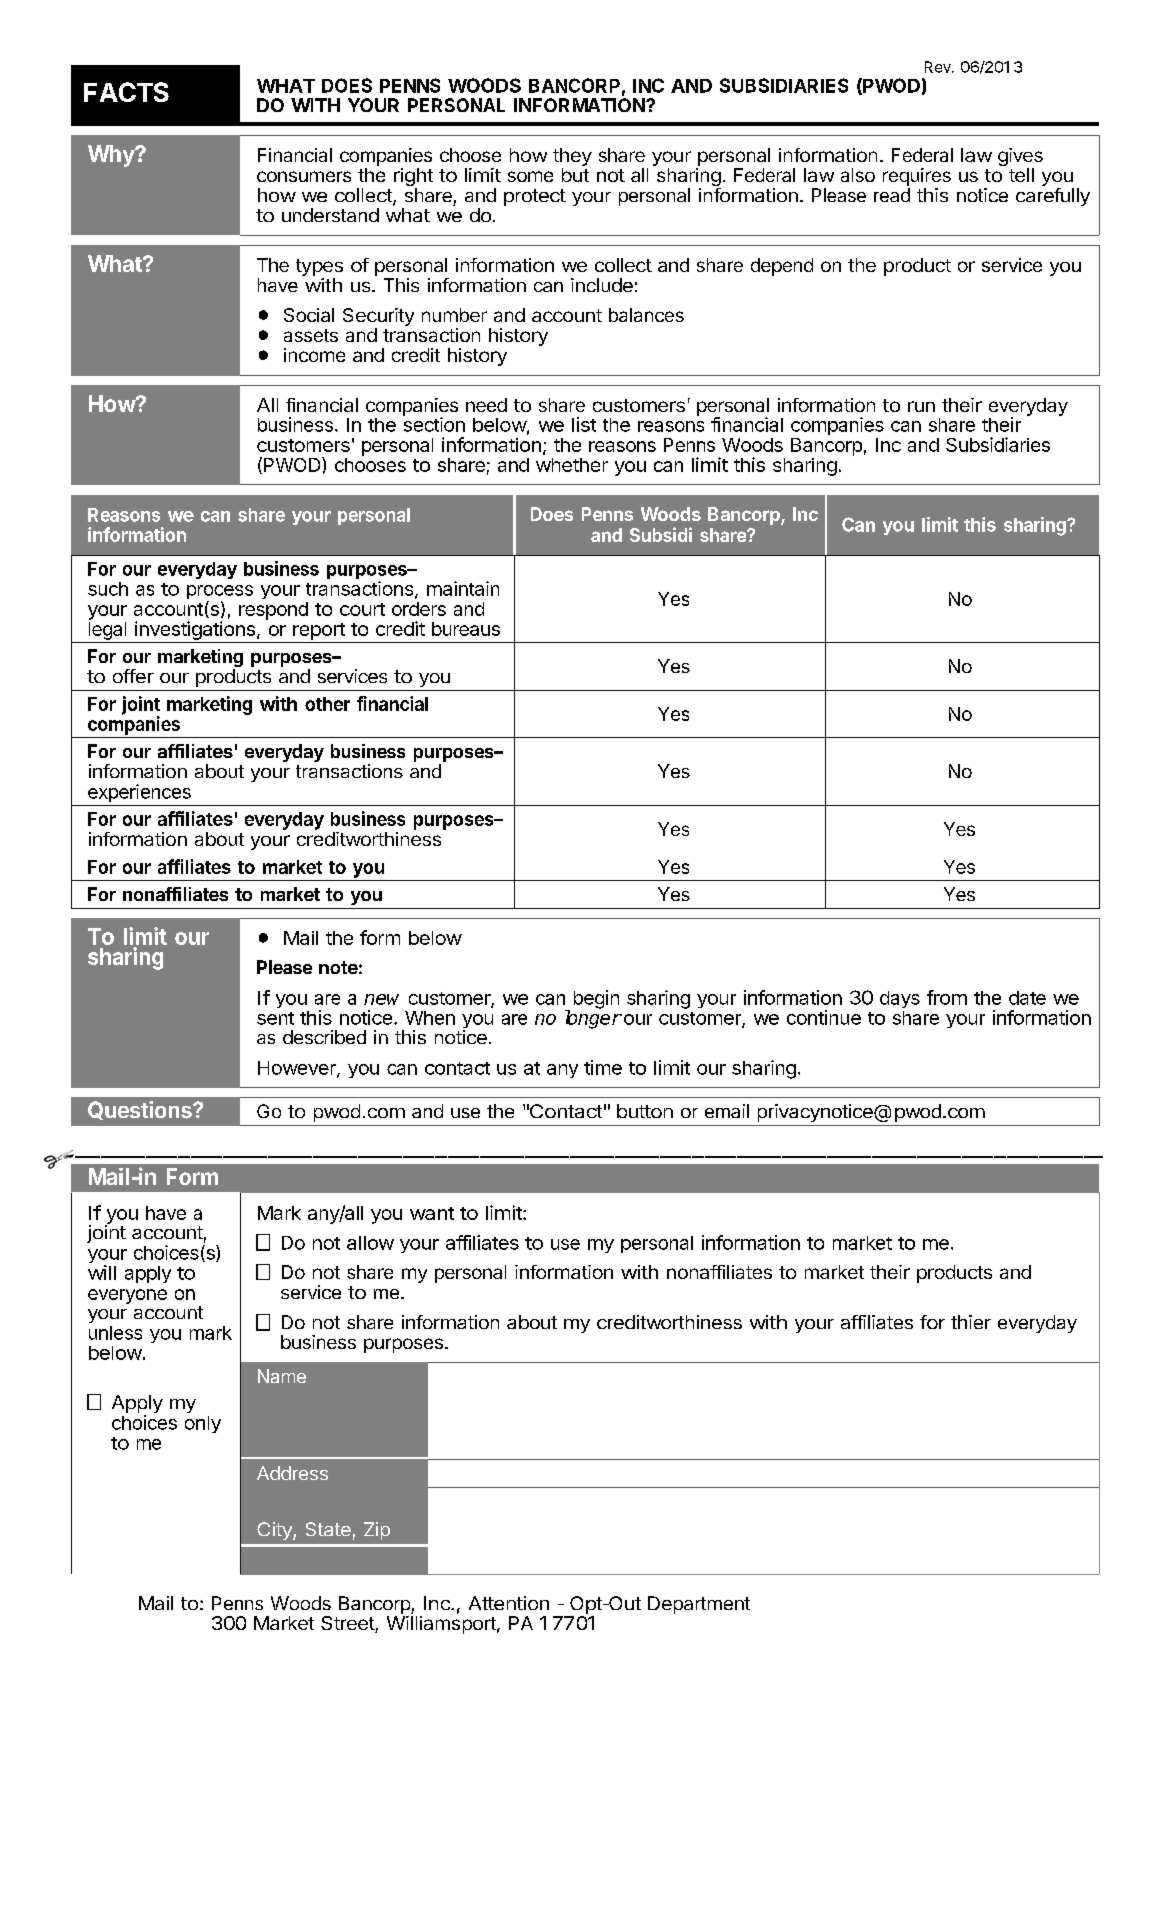 The image size is (1165, 1919). What do you see at coordinates (298, 1069) in the screenshot?
I see `However` at bounding box center [298, 1069].
